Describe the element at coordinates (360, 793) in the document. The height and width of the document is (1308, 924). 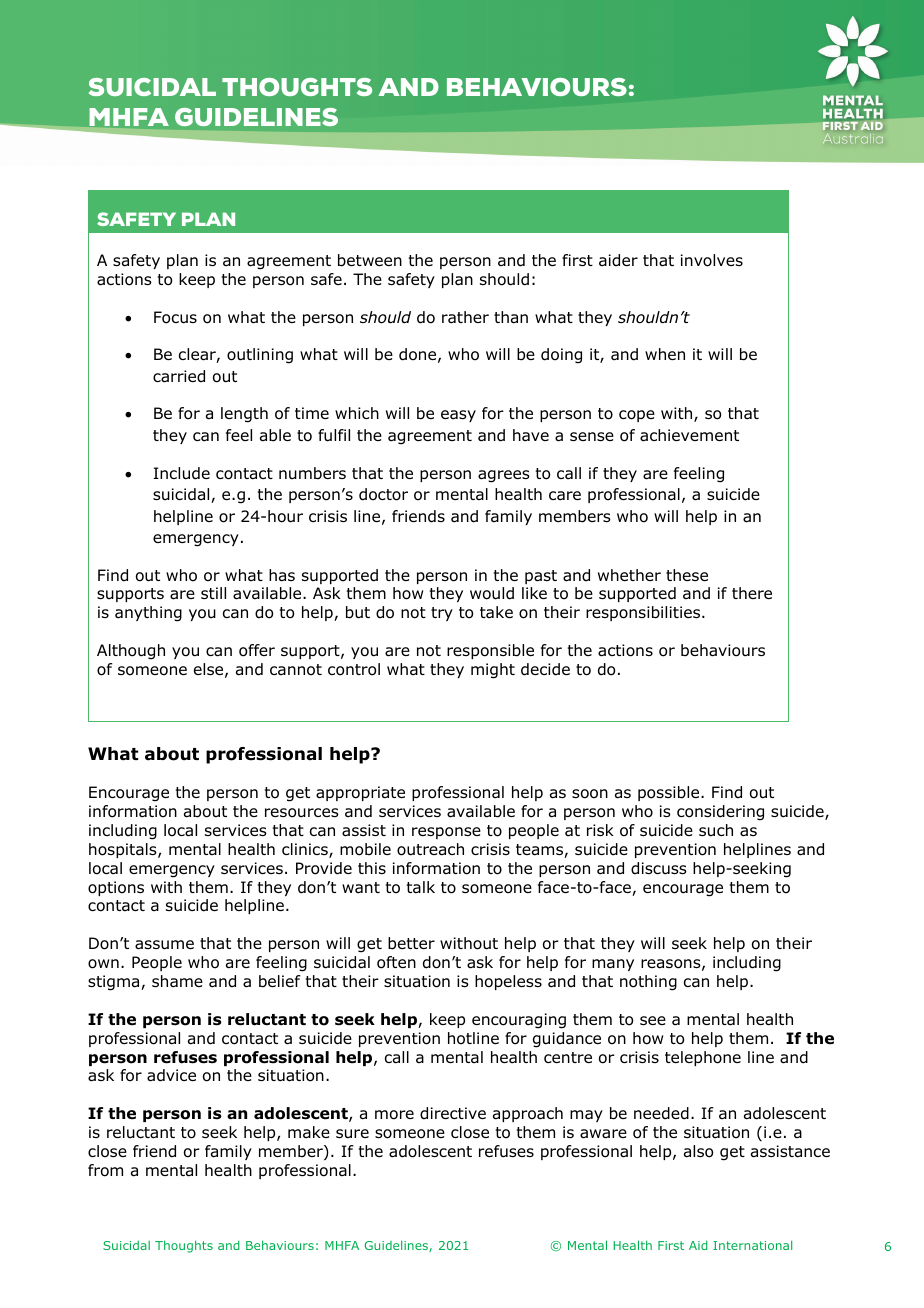
I see `appropriate` at that location.
